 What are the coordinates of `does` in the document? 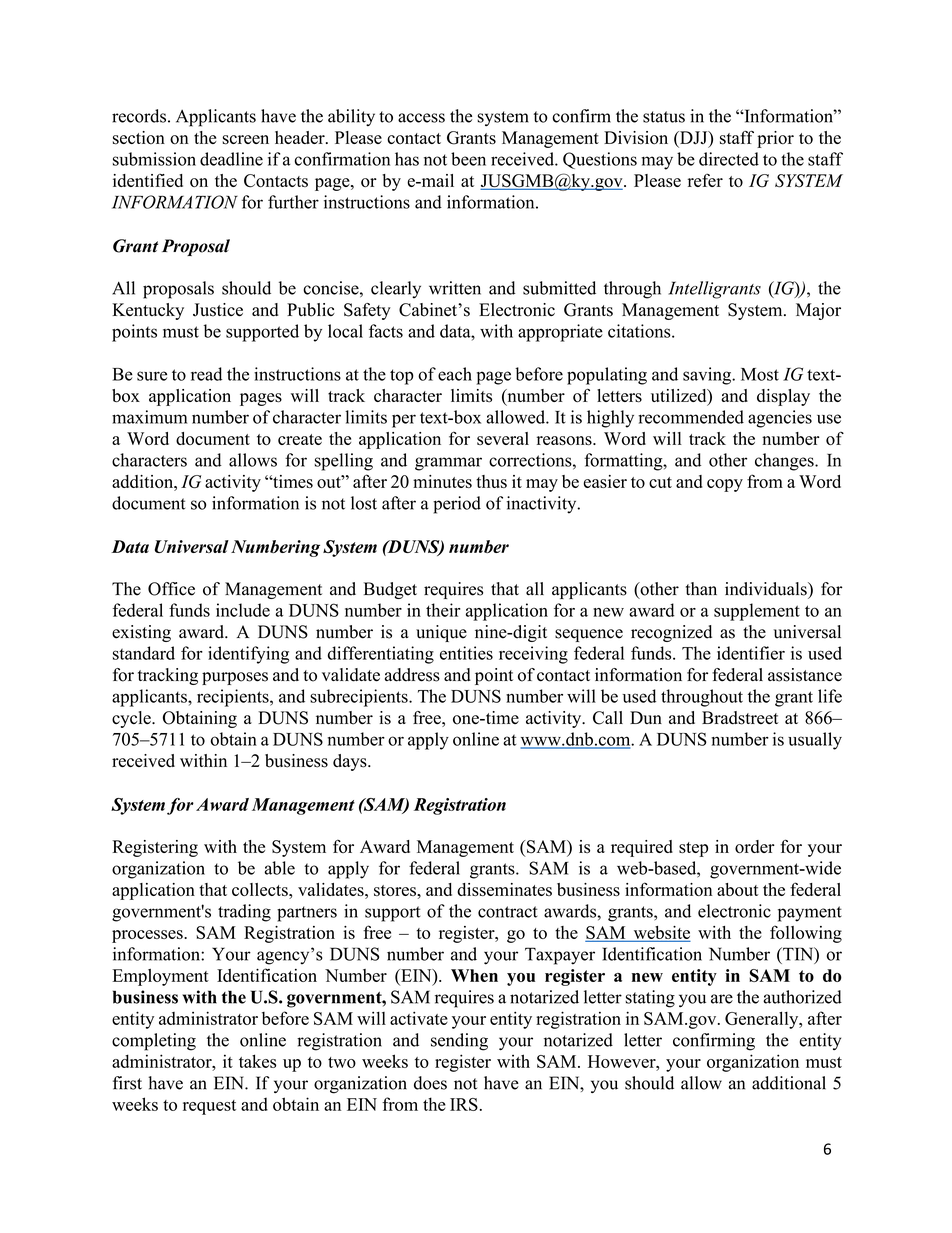 It's located at (430, 1083).
